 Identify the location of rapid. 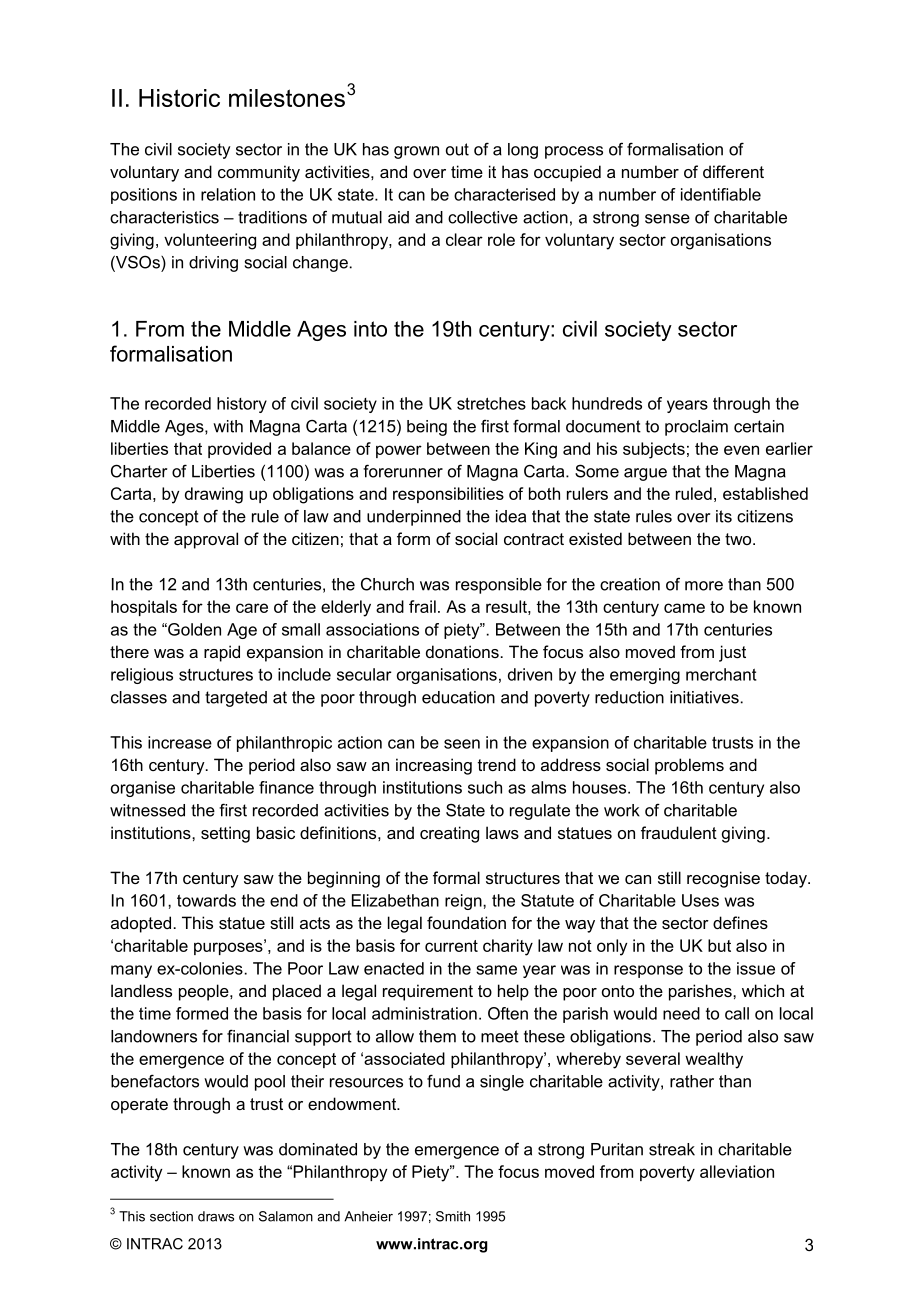
(222, 653).
